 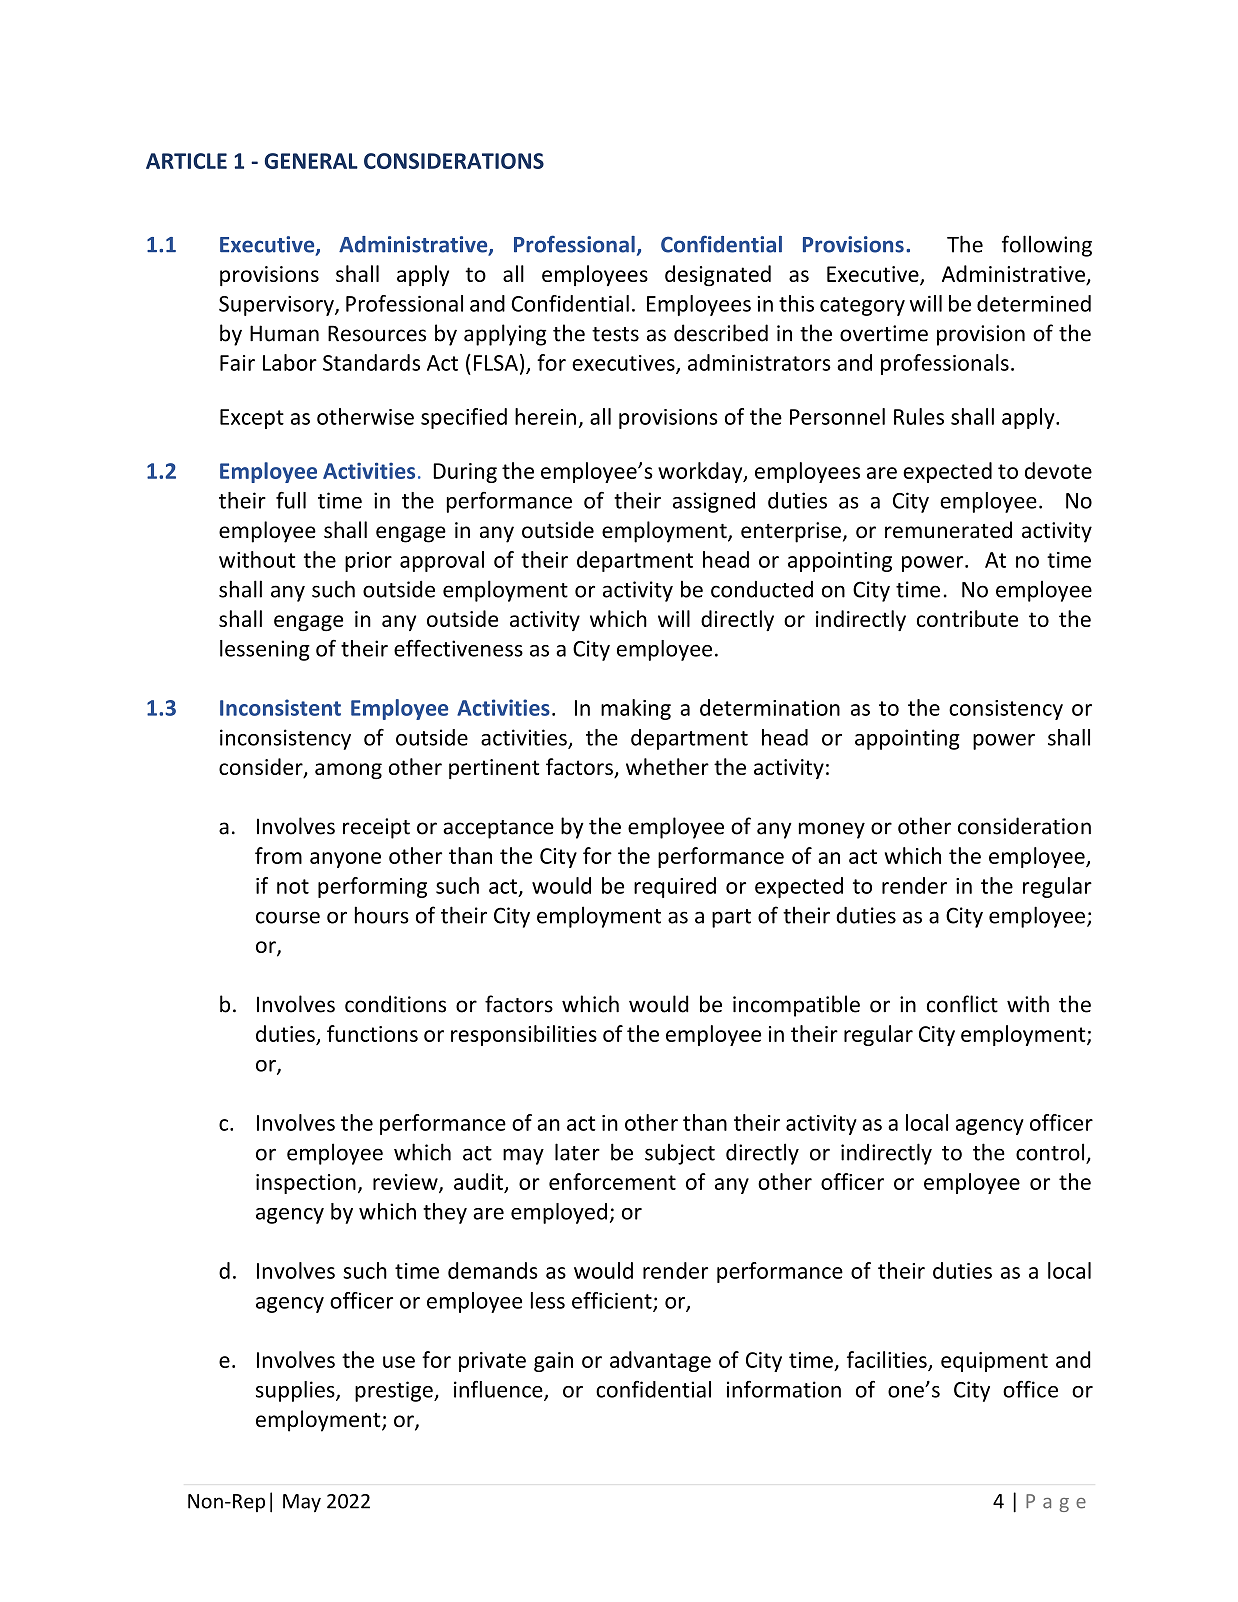 I want to click on money, so click(x=832, y=830).
